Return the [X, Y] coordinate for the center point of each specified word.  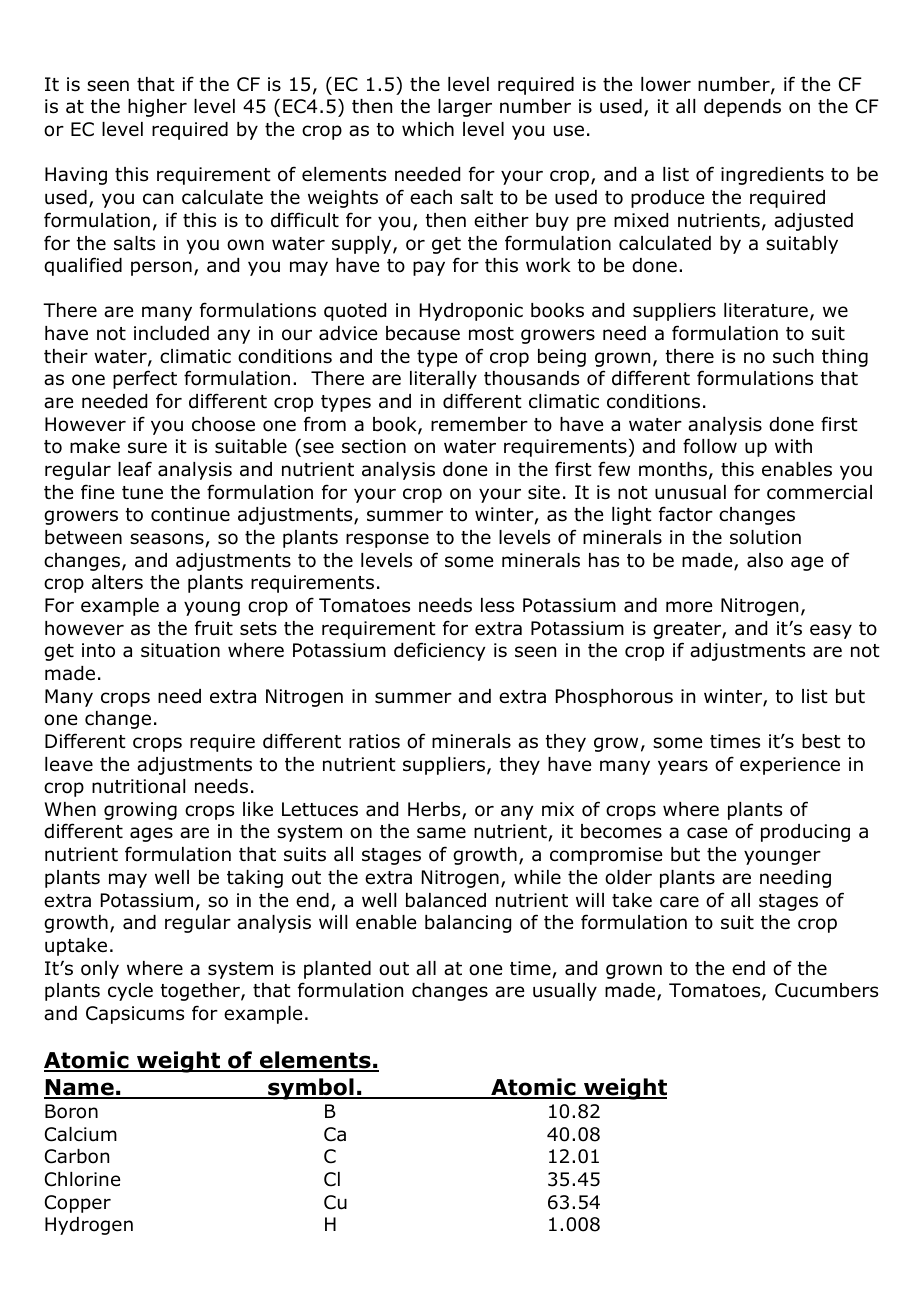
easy [831, 631]
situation [180, 650]
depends [742, 108]
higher [157, 108]
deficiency [439, 651]
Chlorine [82, 1179]
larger [465, 108]
